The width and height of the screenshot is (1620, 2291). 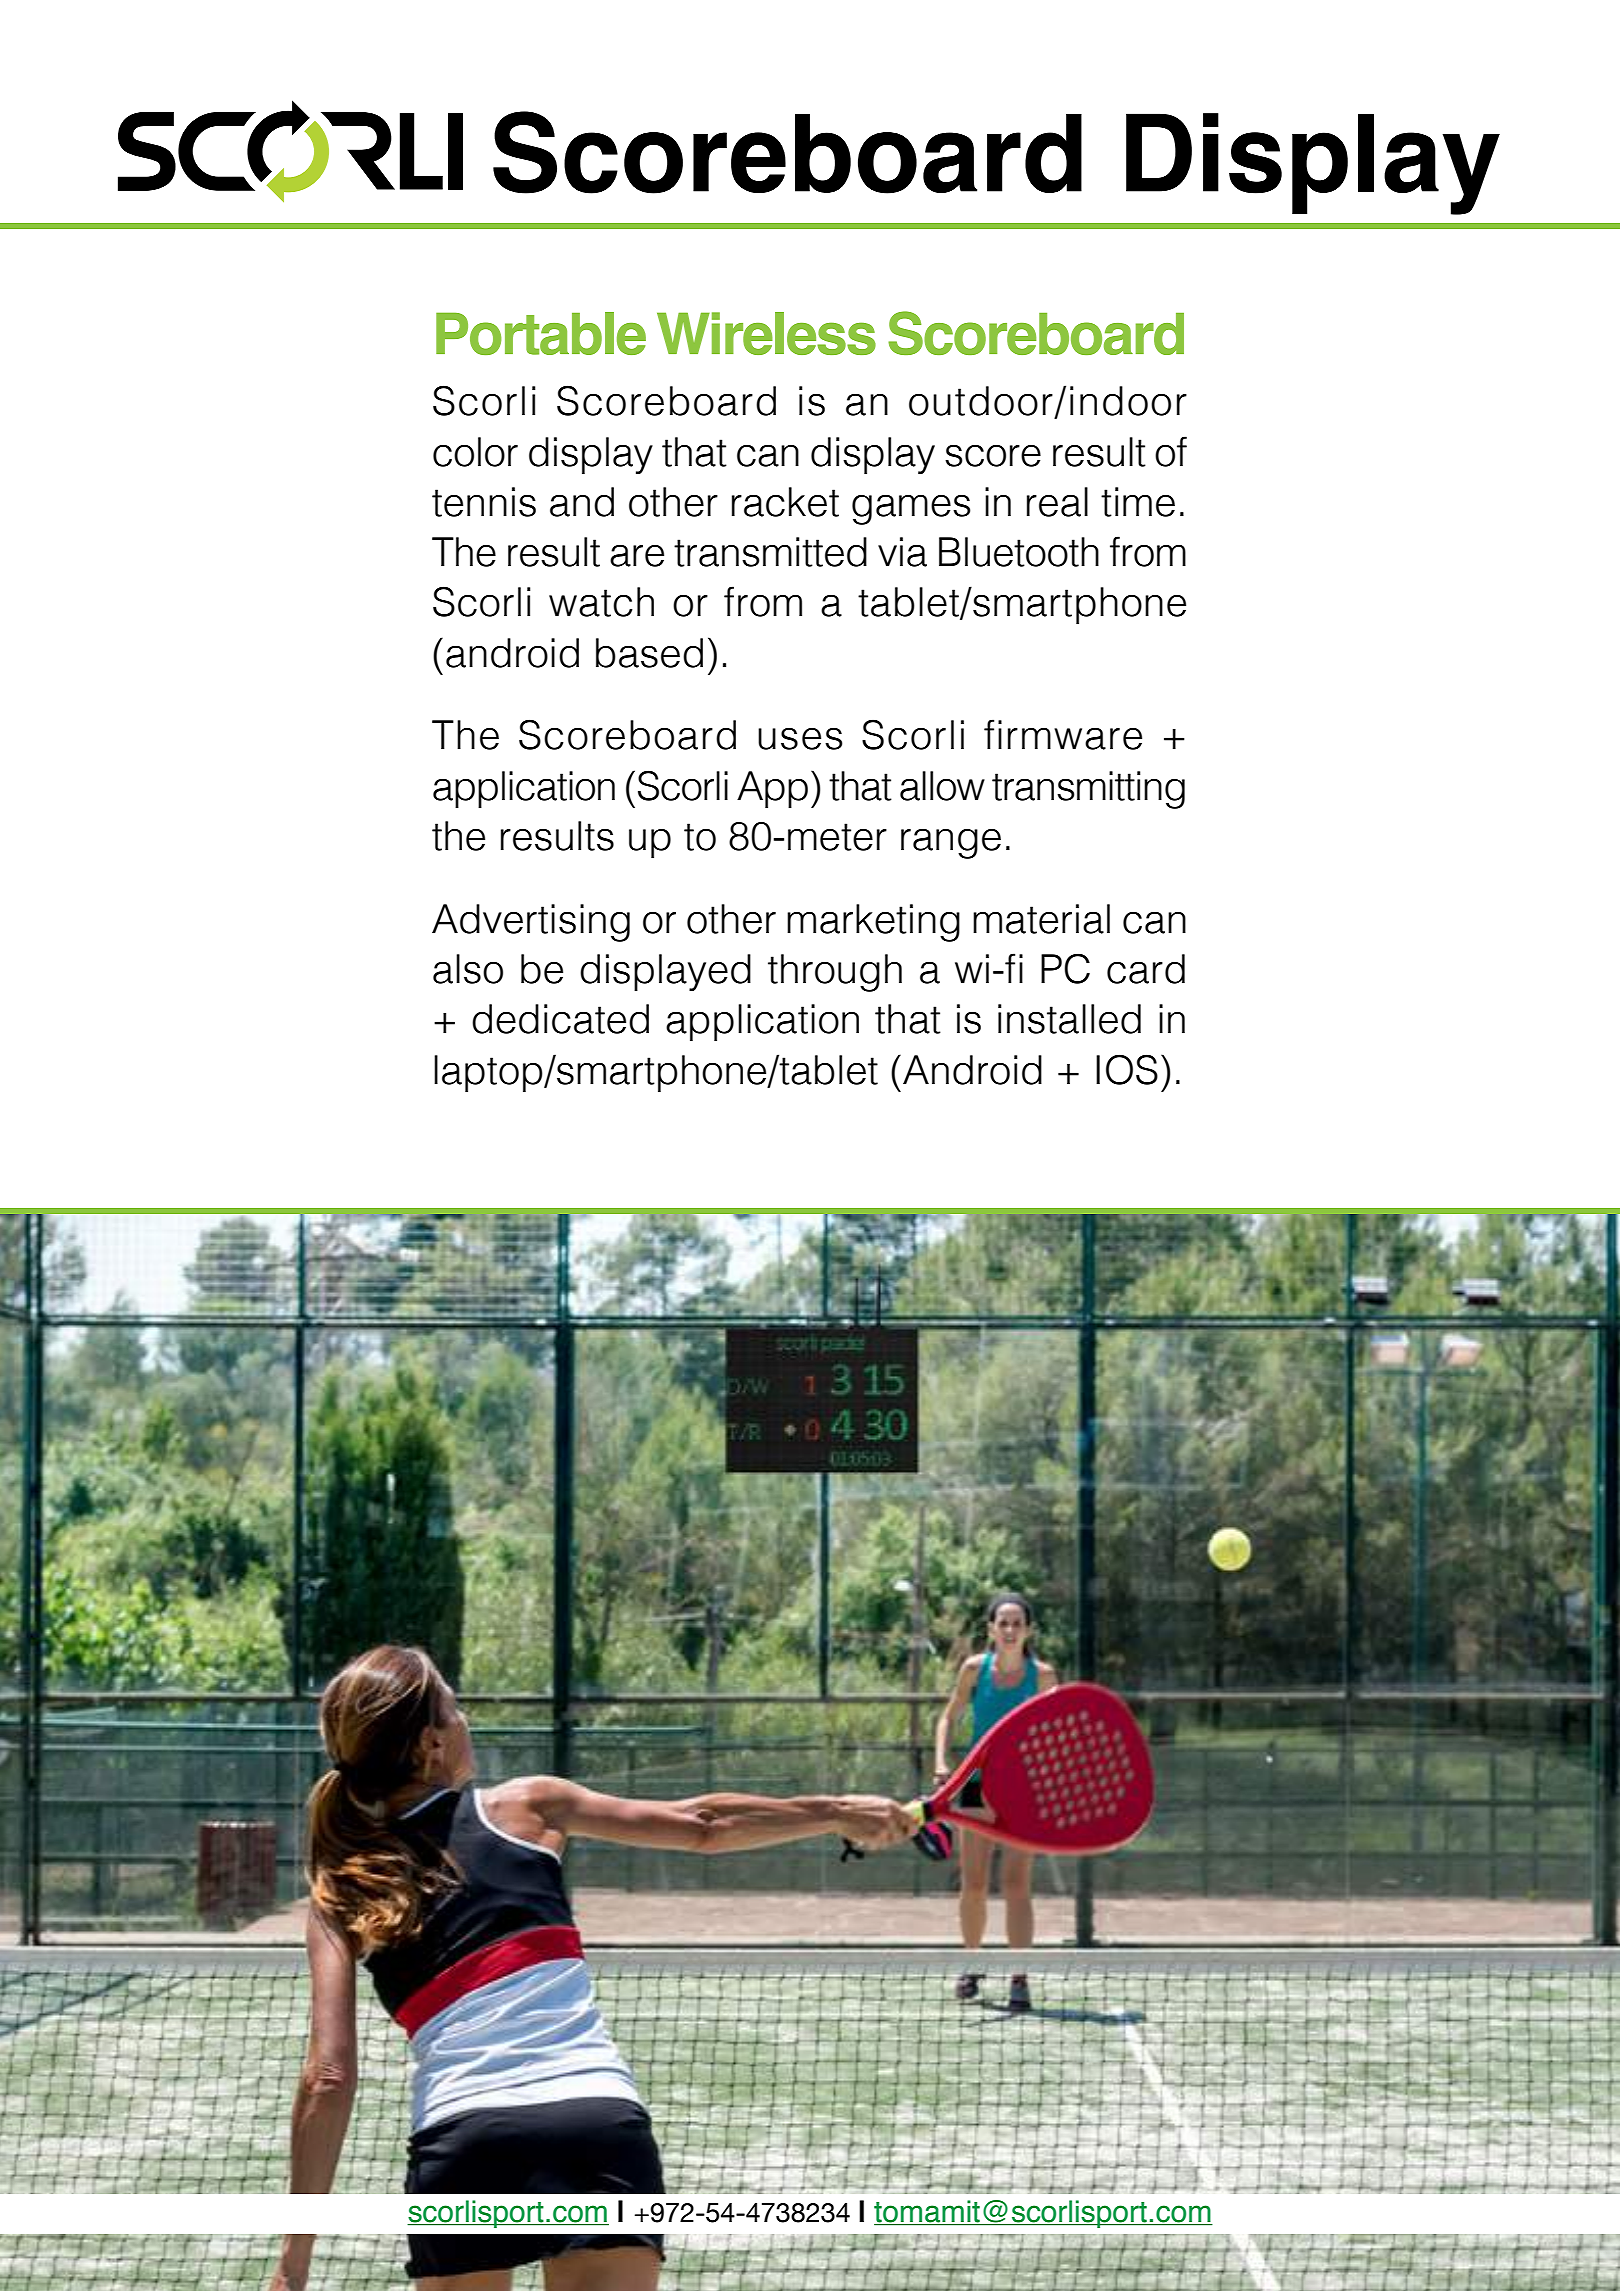 What do you see at coordinates (1019, 552) in the screenshot?
I see `Bluetooth` at bounding box center [1019, 552].
